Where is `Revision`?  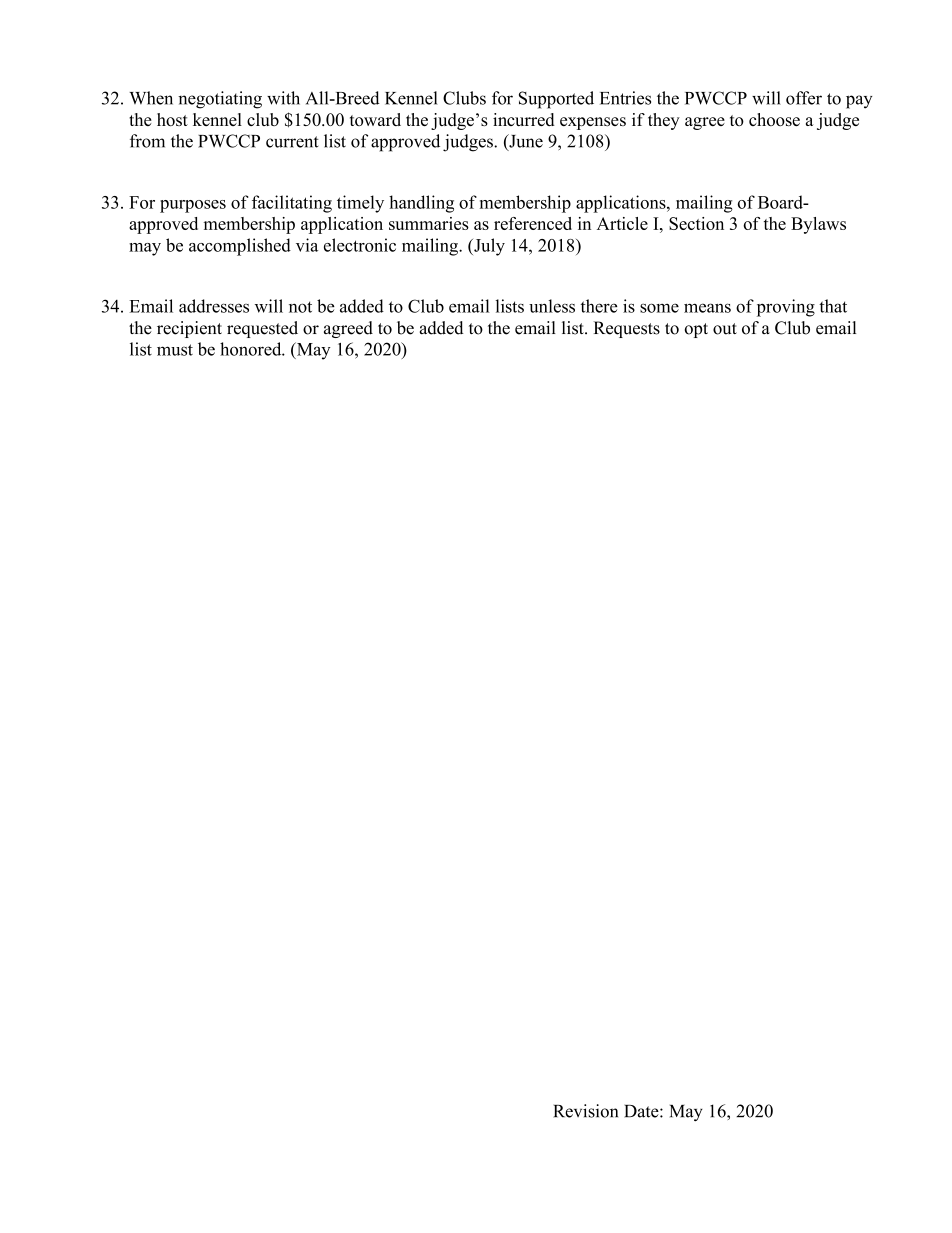 Revision is located at coordinates (586, 1111).
